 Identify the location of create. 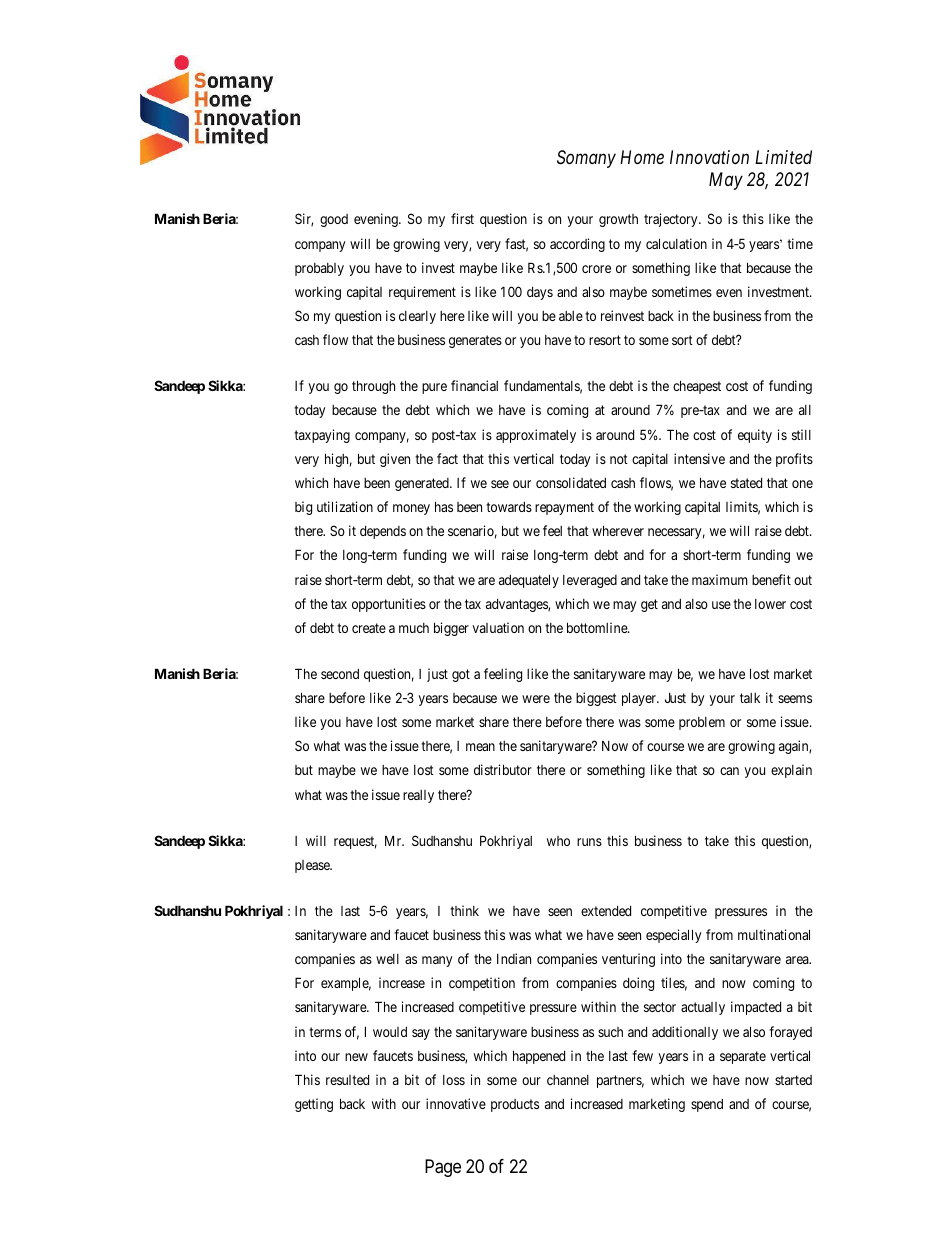
(369, 628).
